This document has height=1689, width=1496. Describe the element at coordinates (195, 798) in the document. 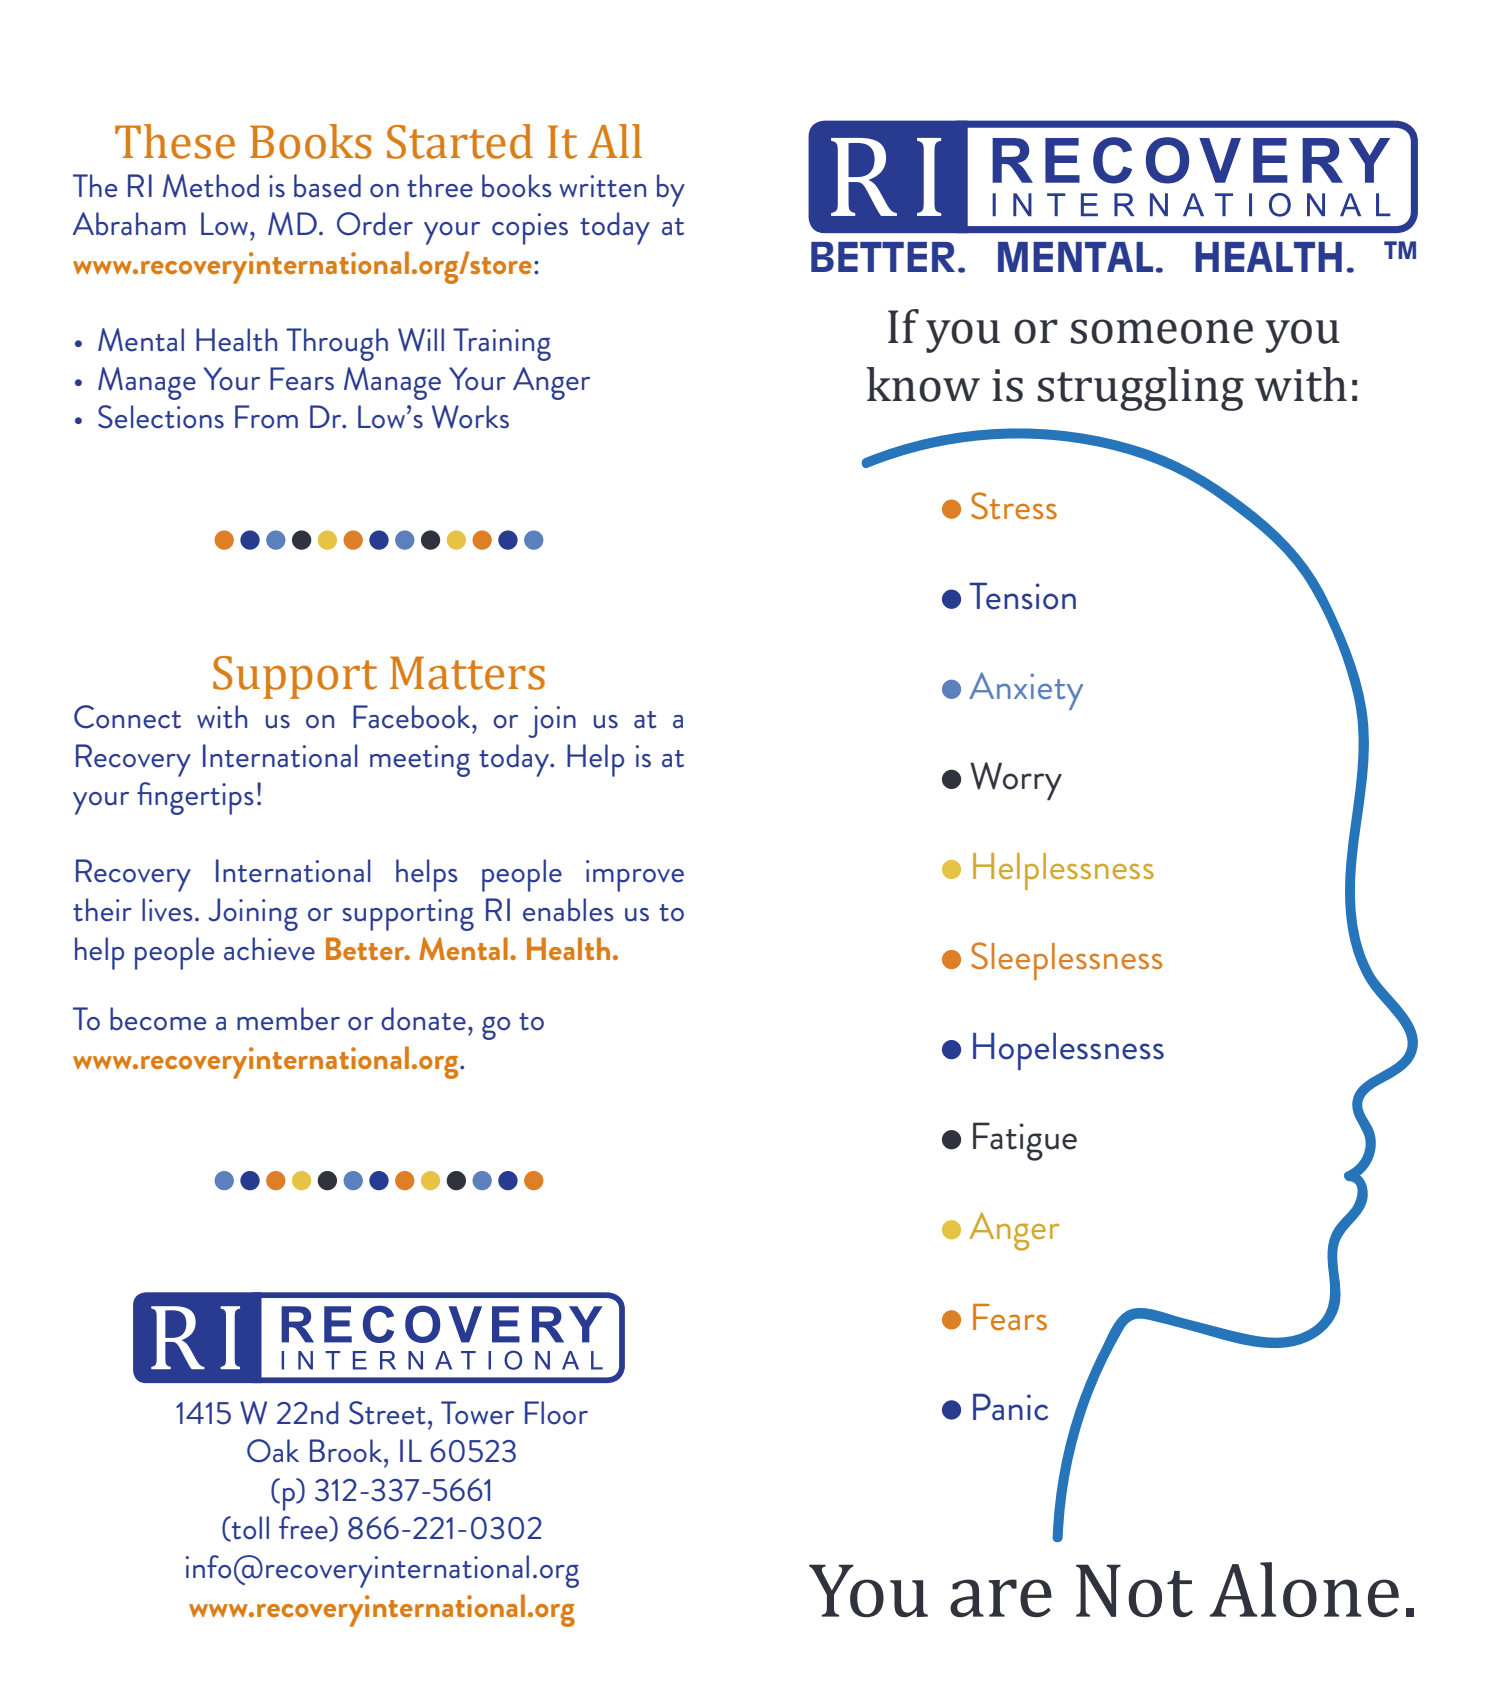

I see `fingertips` at that location.
